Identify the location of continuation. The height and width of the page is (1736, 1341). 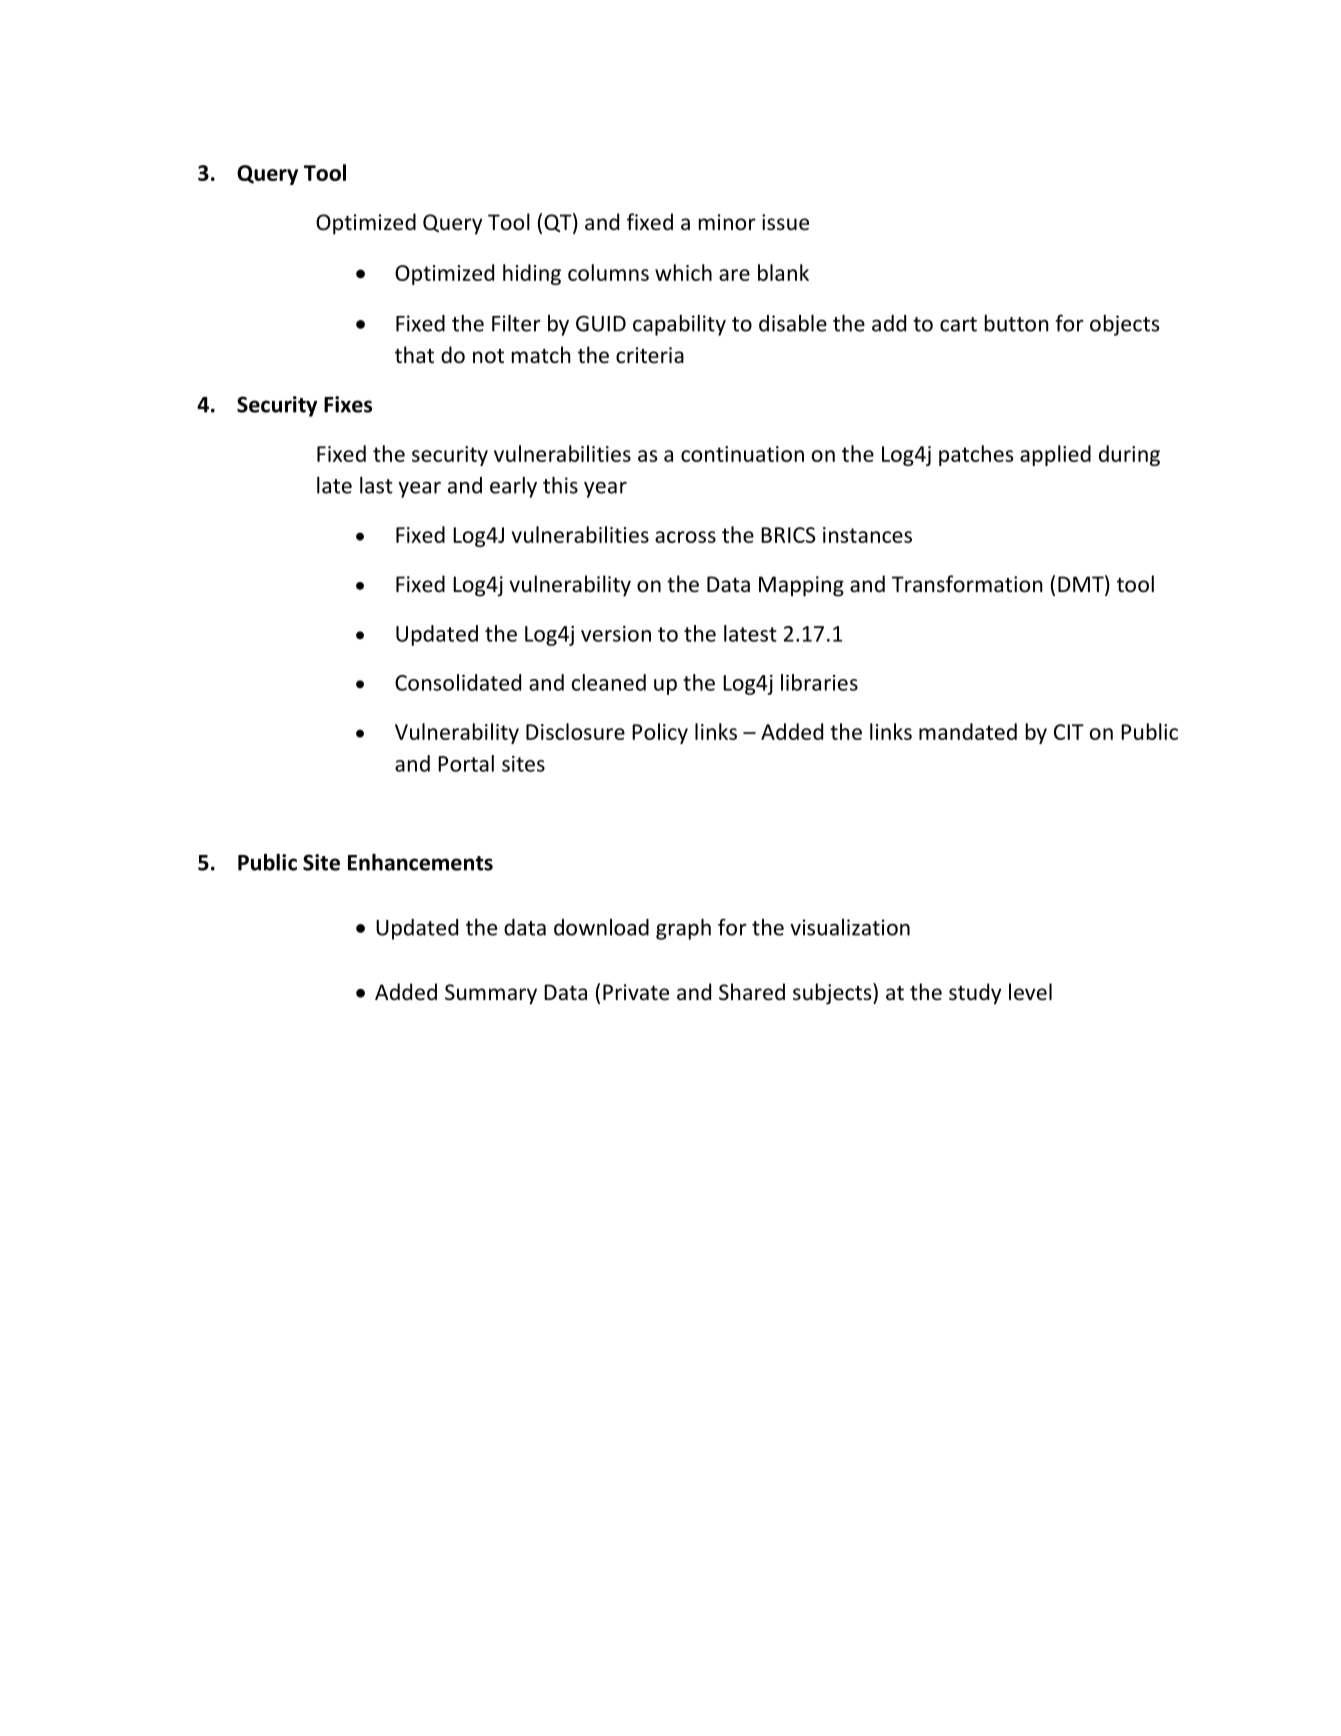
(742, 454).
